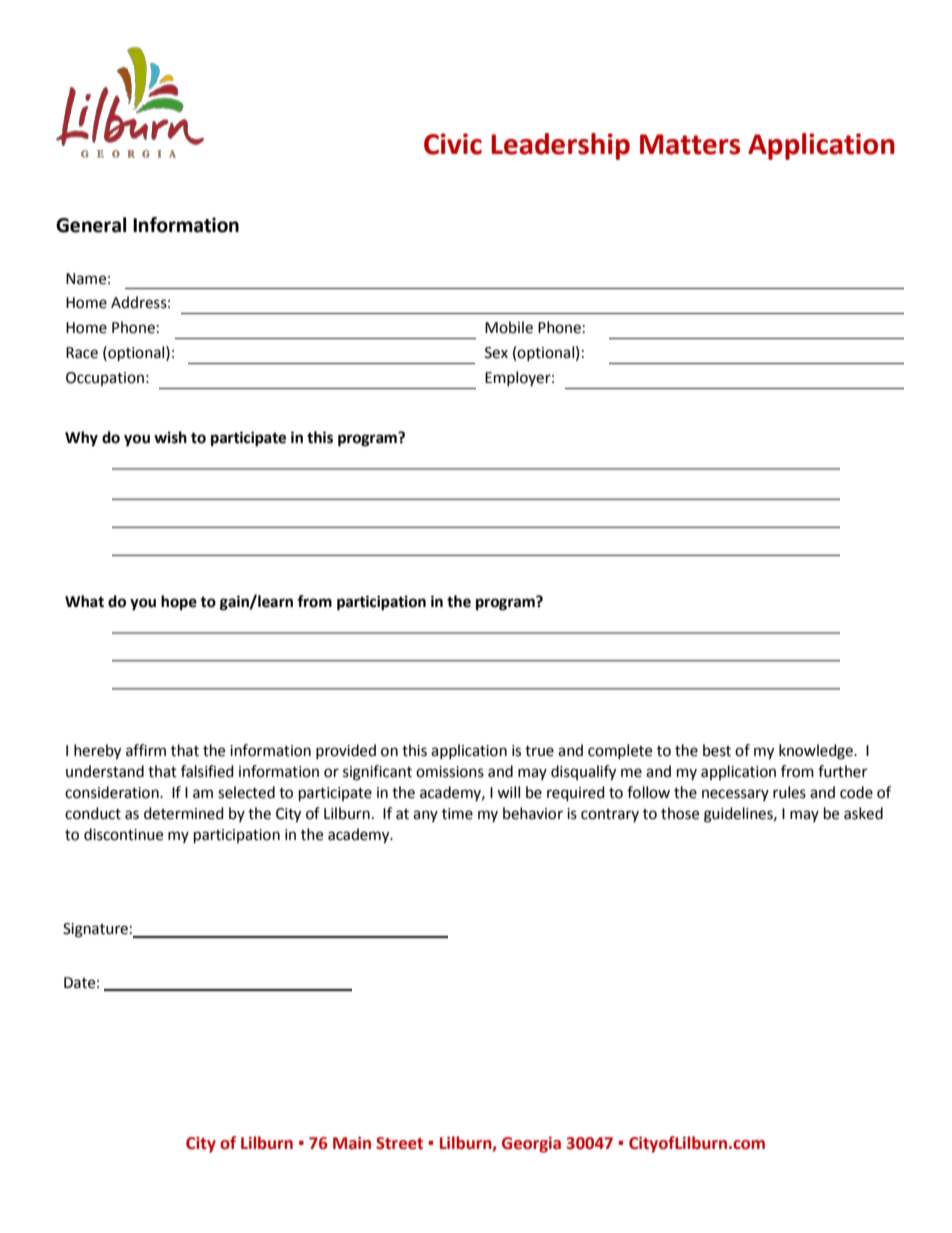 This image has width=952, height=1233. Describe the element at coordinates (717, 750) in the image. I see `best` at that location.
